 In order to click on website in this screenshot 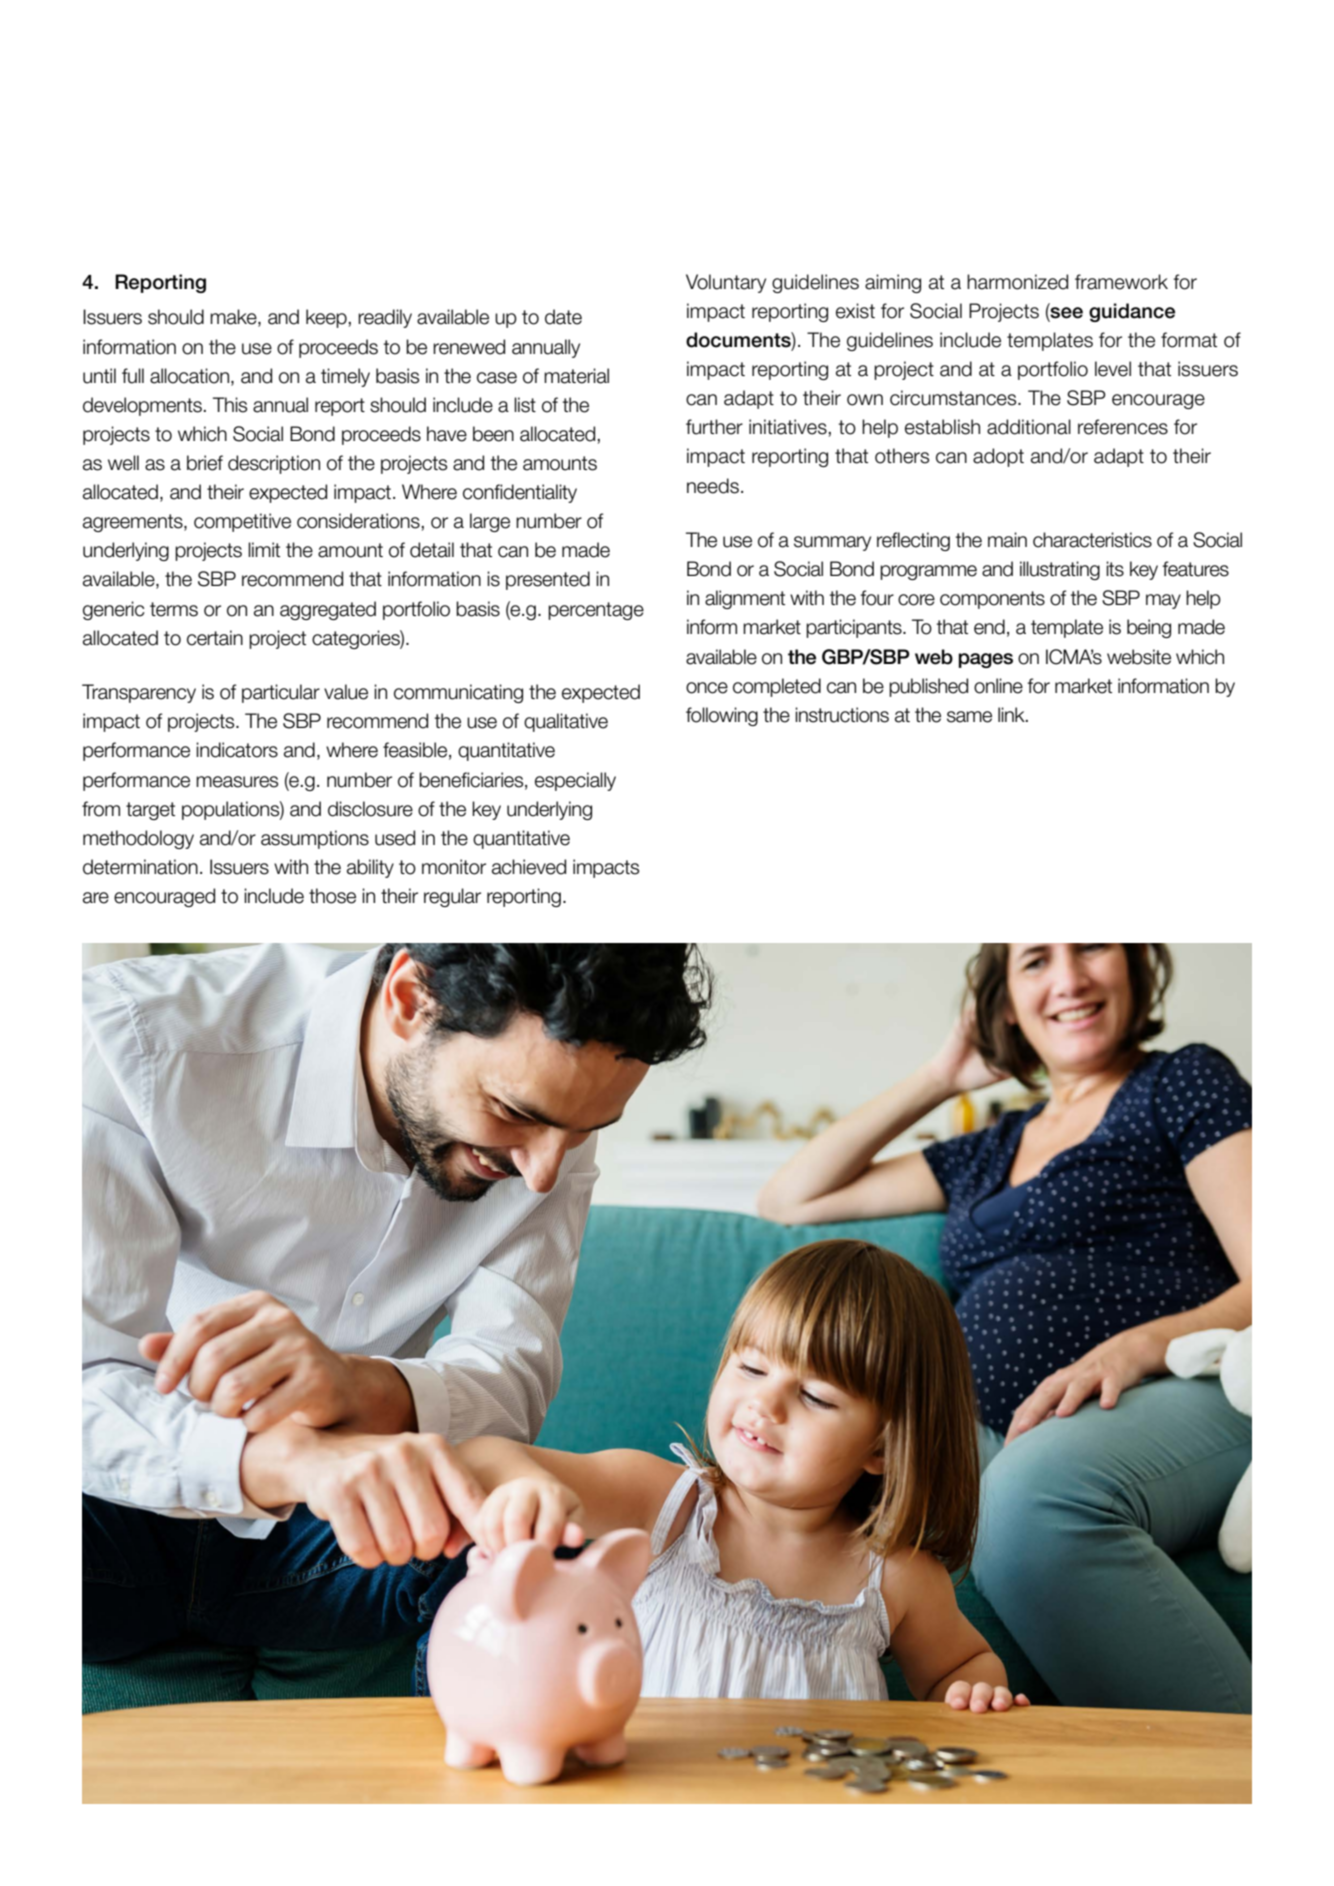, I will do `click(1139, 657)`.
